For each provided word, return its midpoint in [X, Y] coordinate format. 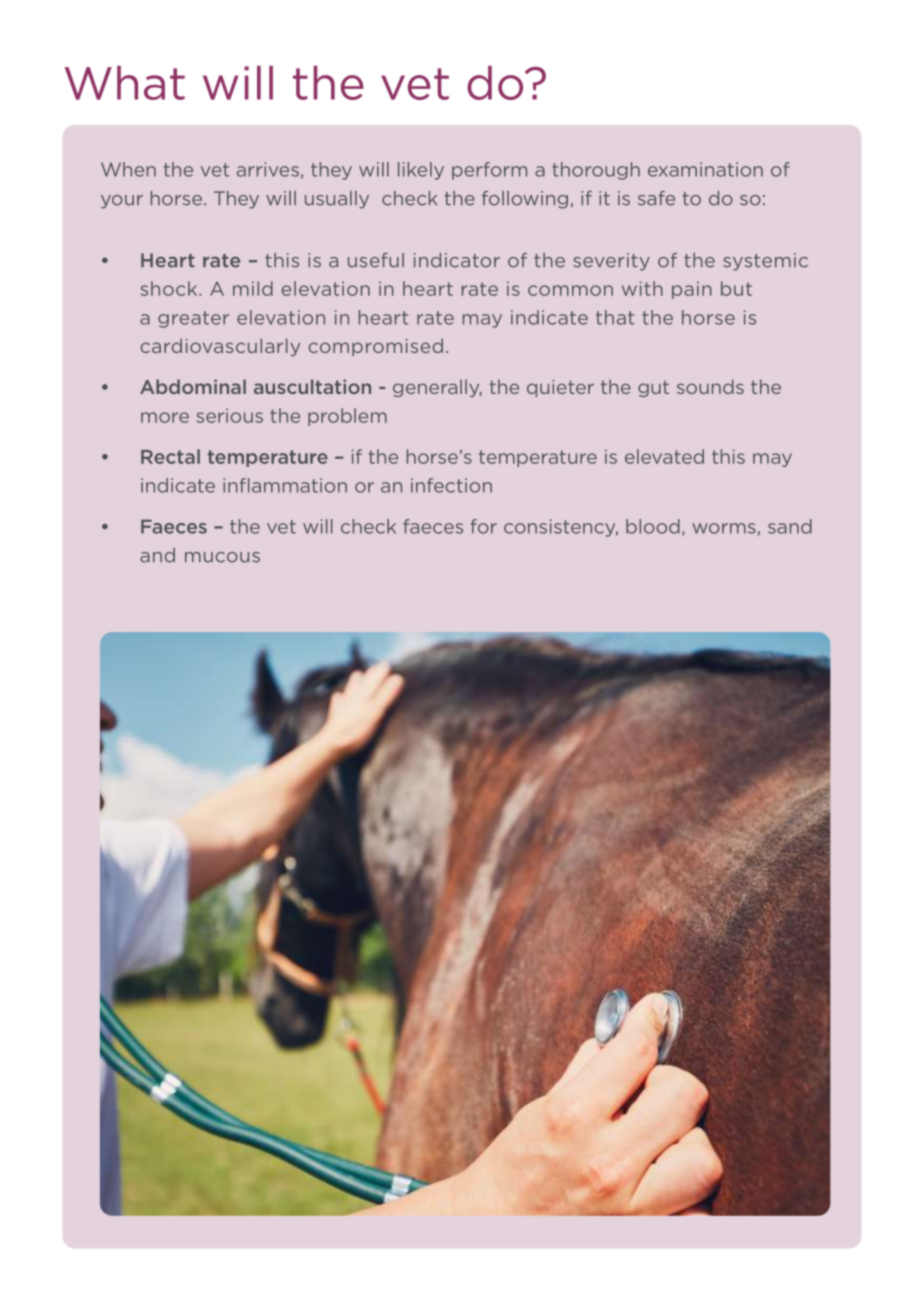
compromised [375, 347]
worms [725, 529]
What [125, 83]
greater [193, 319]
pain [692, 290]
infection [451, 485]
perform [489, 171]
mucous [222, 557]
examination [705, 169]
